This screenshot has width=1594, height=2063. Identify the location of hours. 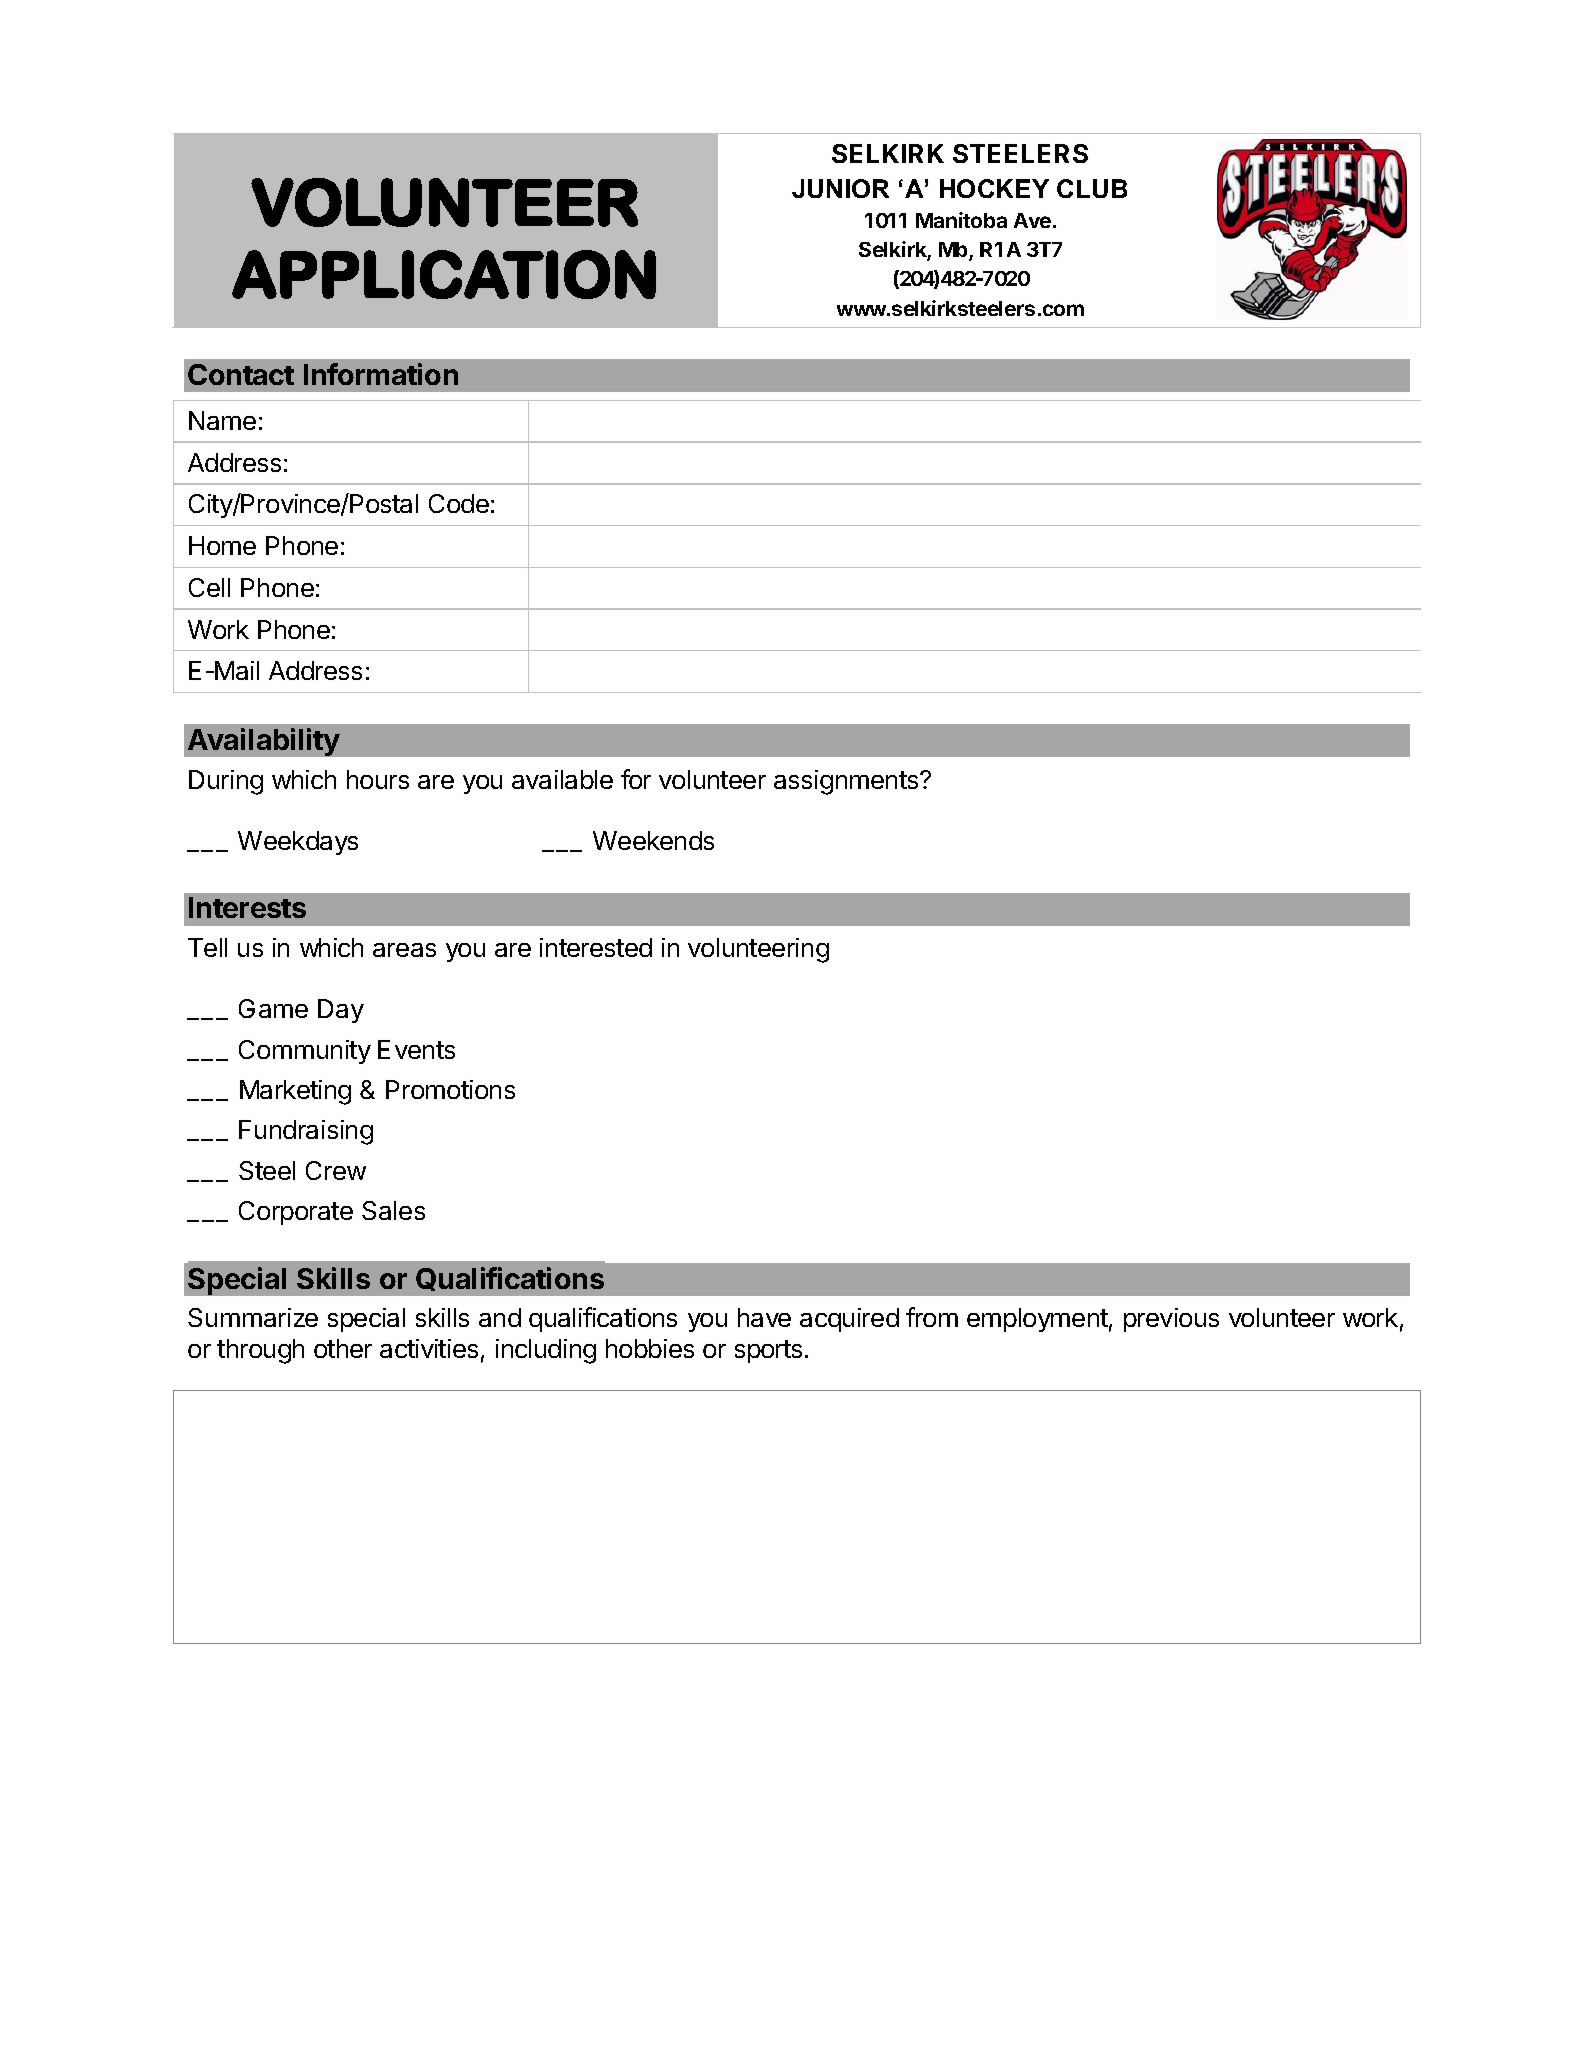
(378, 779).
